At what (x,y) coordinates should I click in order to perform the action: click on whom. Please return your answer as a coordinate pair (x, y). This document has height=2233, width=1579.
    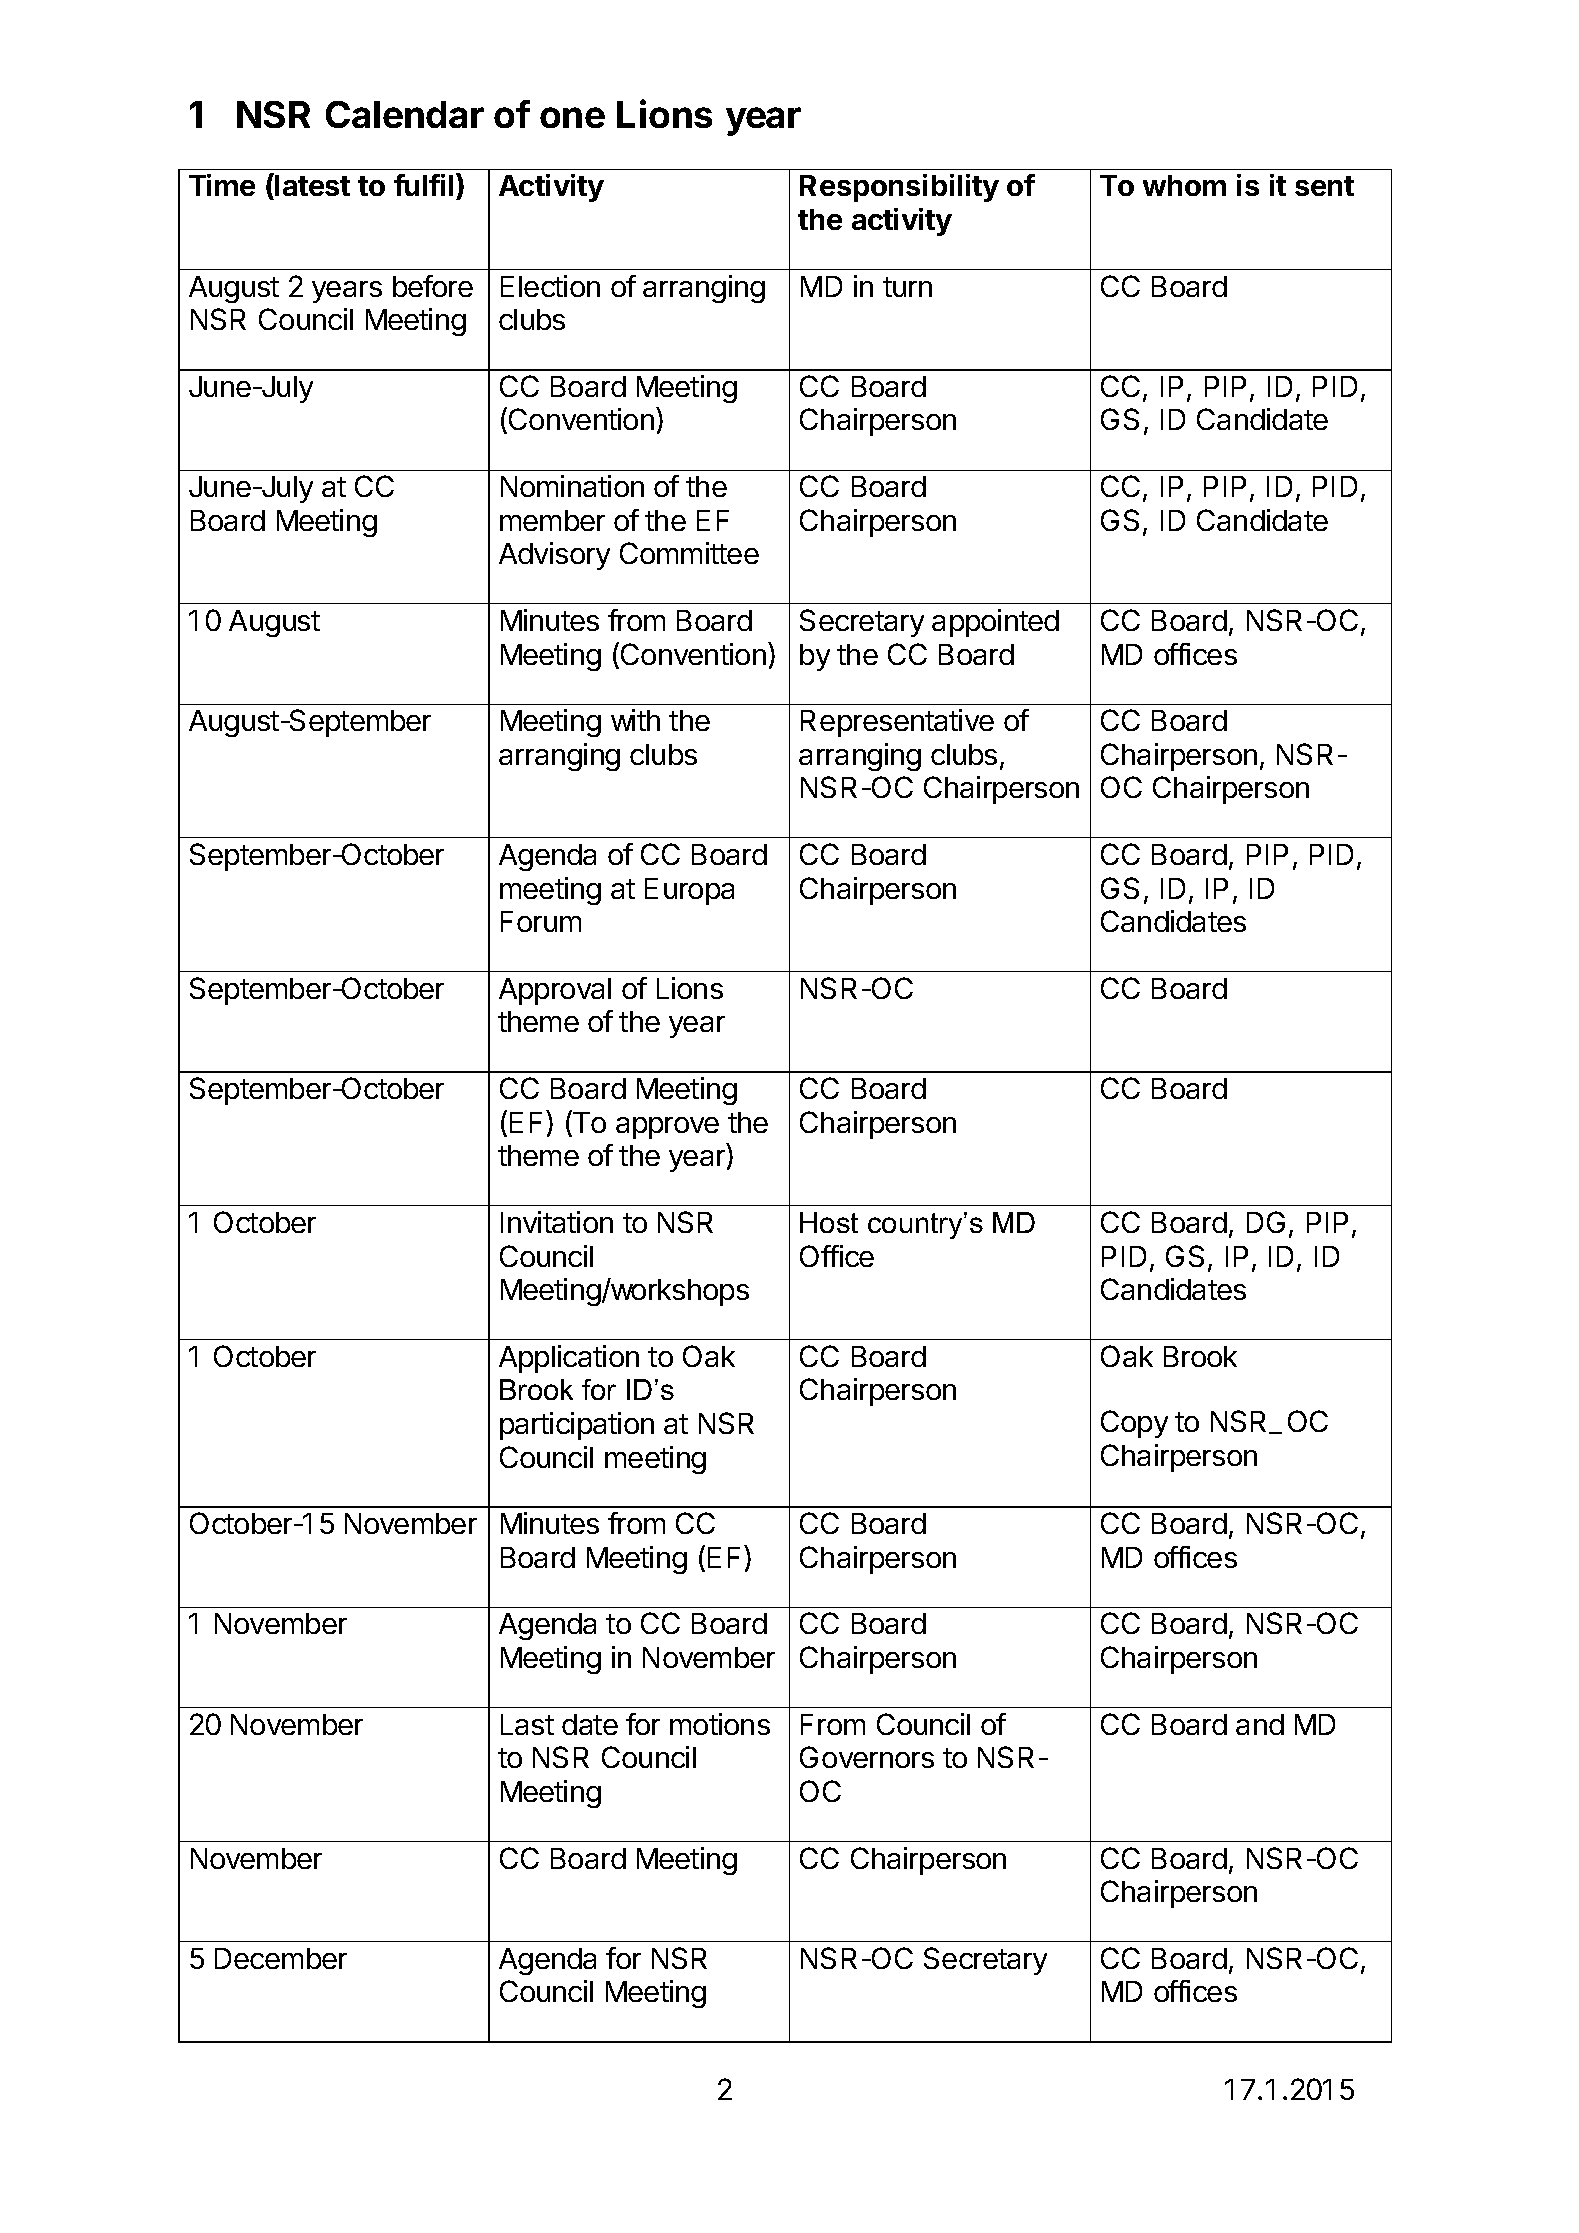
    Looking at the image, I should click on (1184, 185).
